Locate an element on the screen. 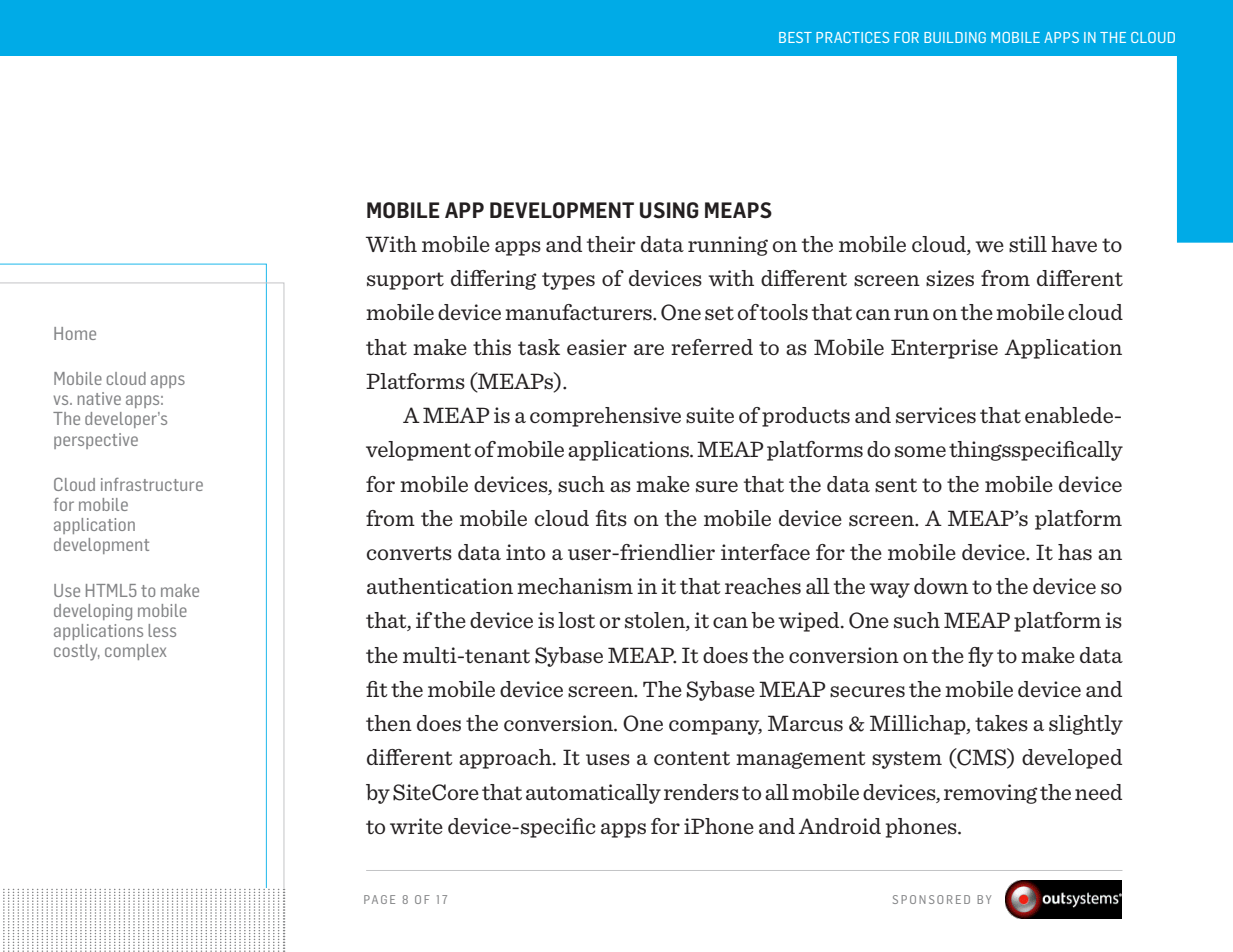  automatically is located at coordinates (593, 794).
